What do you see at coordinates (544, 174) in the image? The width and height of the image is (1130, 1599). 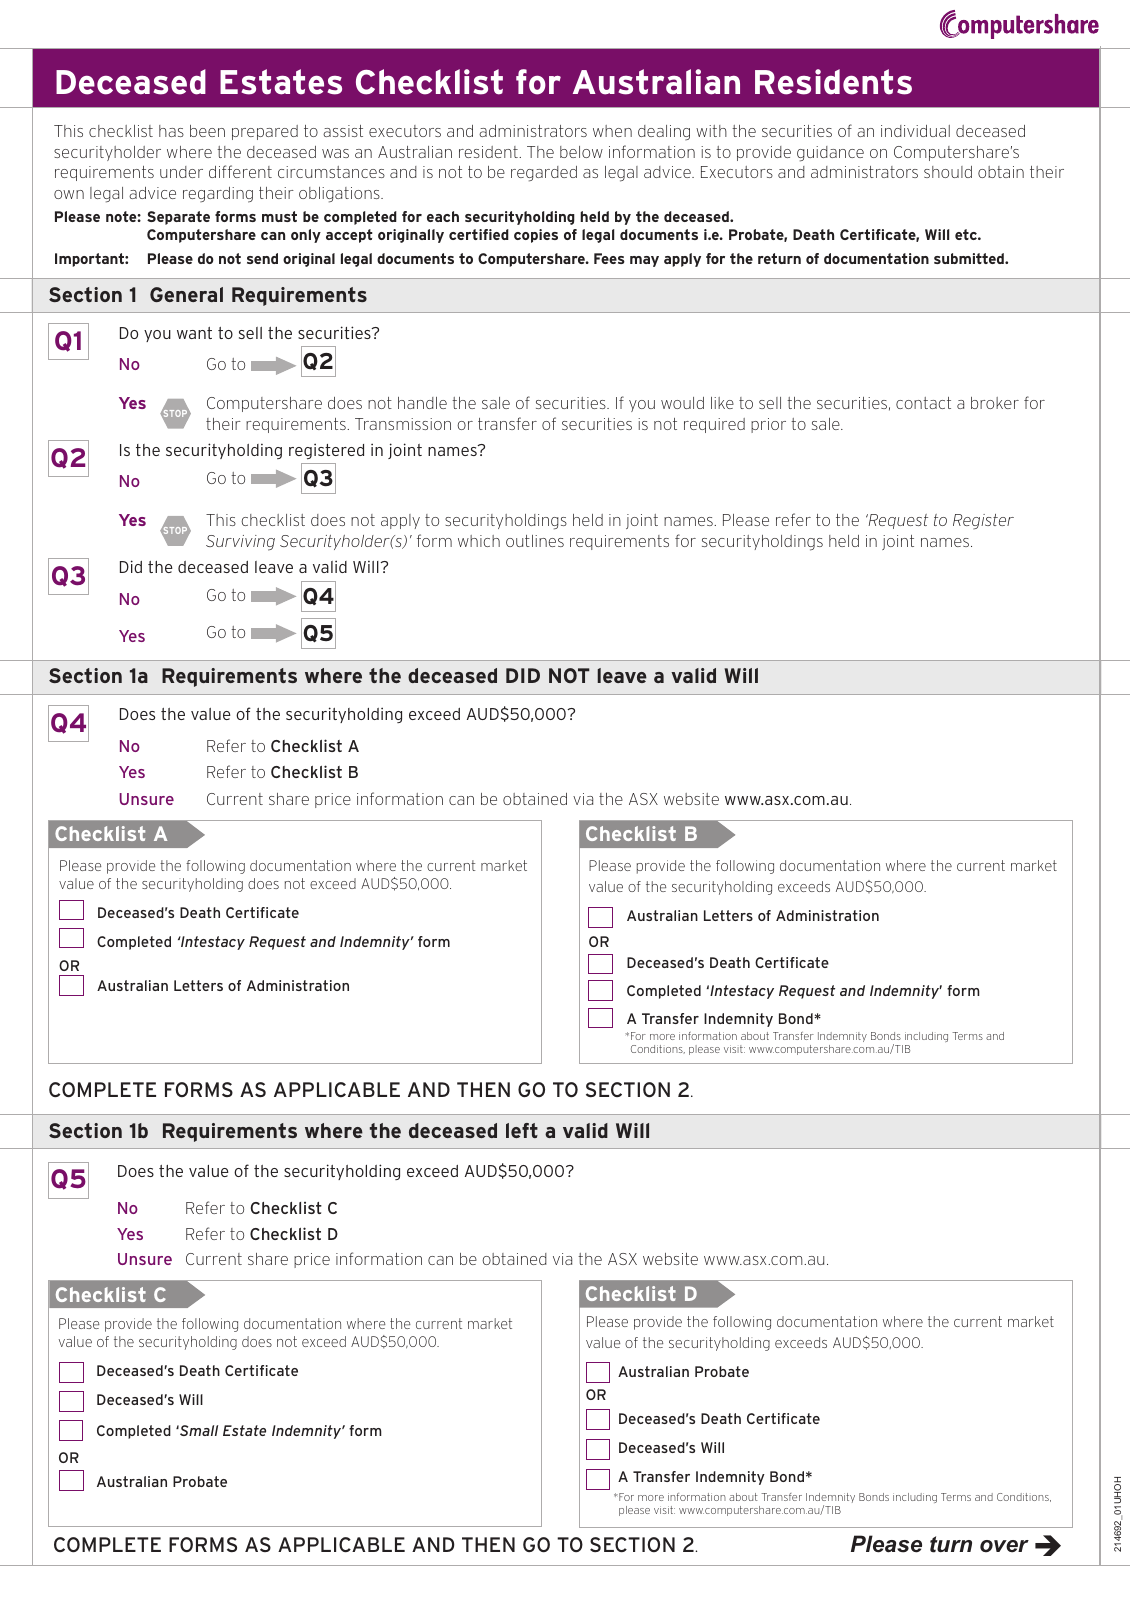 I see `regarded` at bounding box center [544, 174].
